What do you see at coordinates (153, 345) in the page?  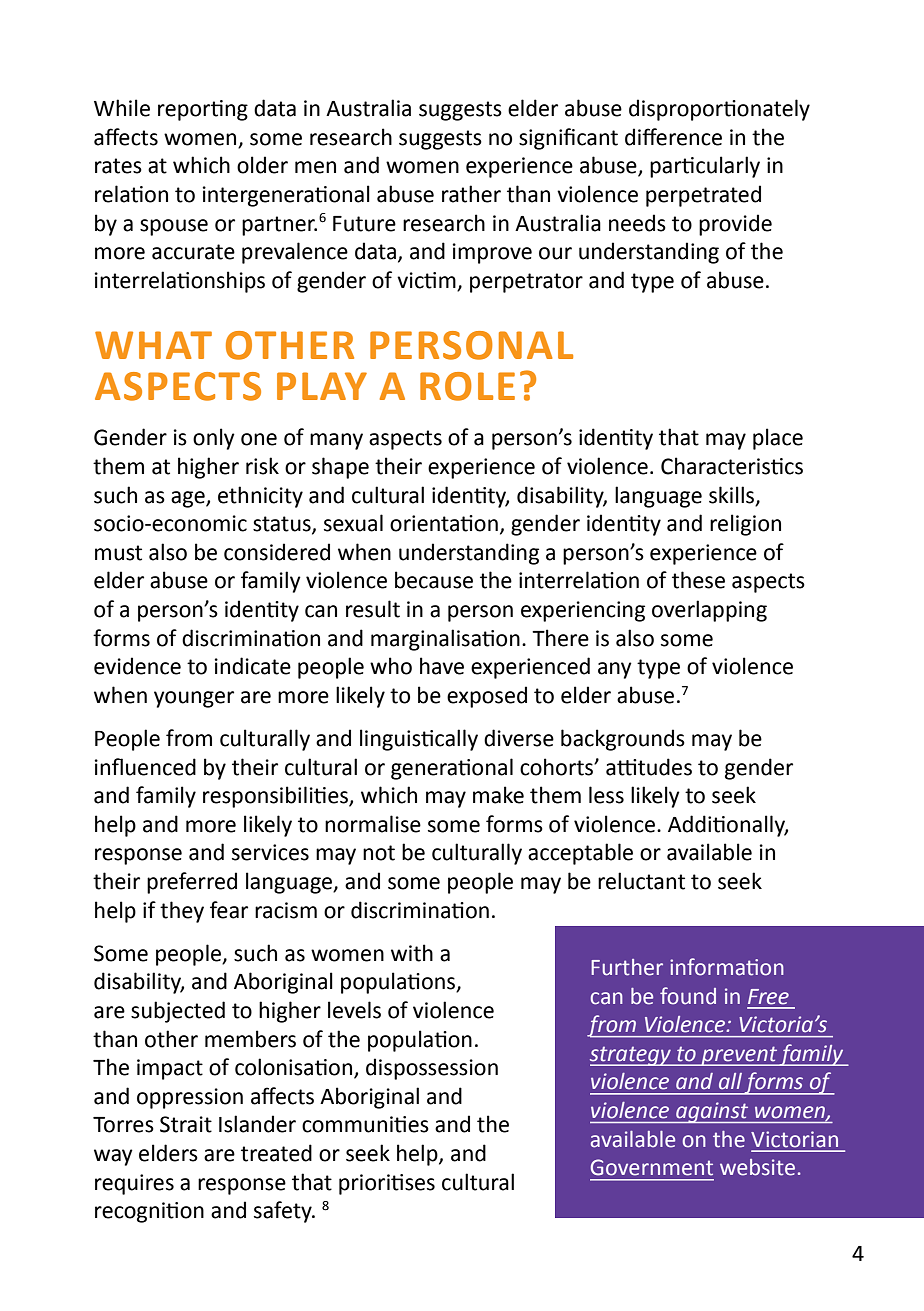 I see `WHAT` at bounding box center [153, 345].
